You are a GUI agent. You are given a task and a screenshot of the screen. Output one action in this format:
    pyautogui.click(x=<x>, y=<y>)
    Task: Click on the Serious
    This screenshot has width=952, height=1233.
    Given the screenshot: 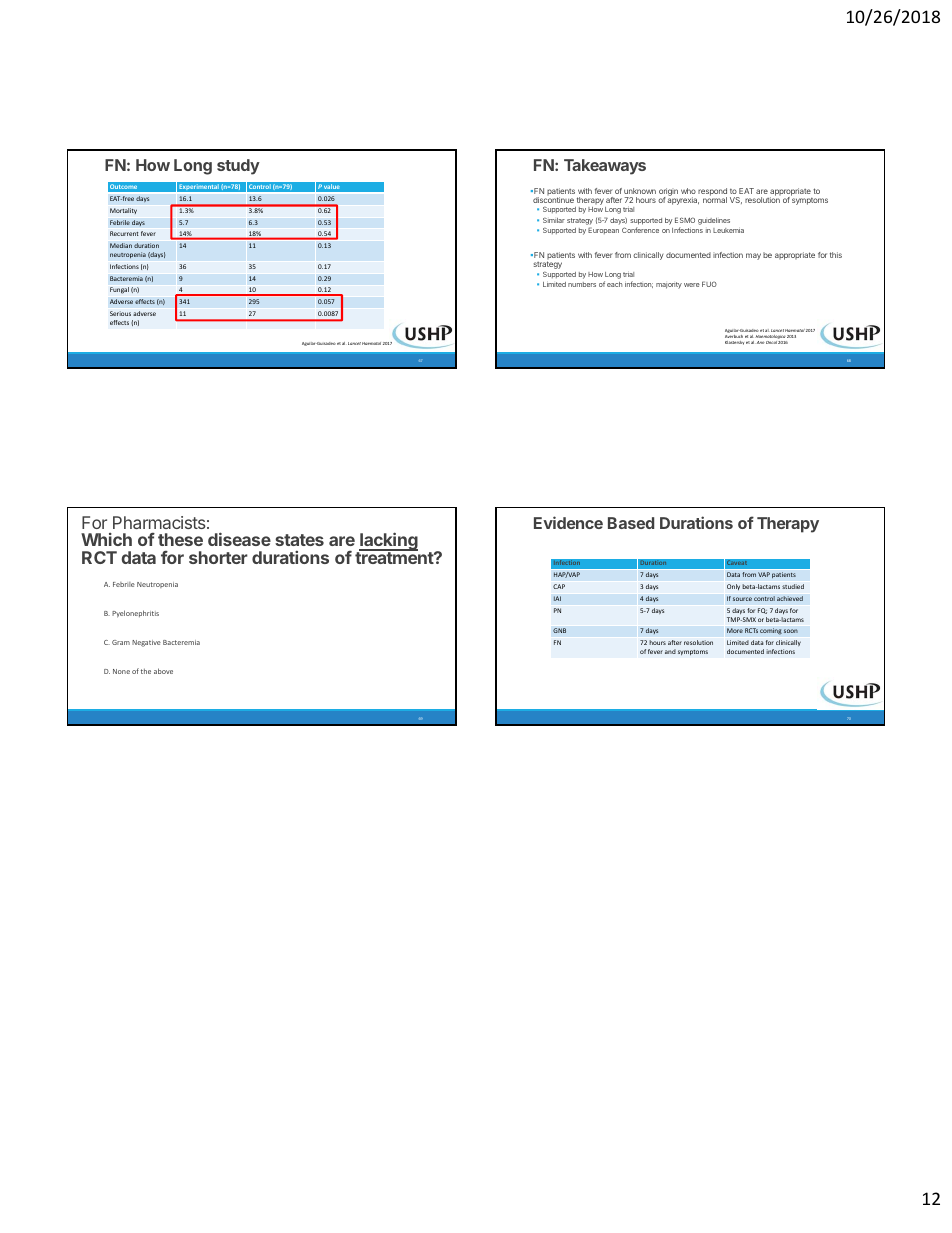 What is the action you would take?
    pyautogui.click(x=120, y=313)
